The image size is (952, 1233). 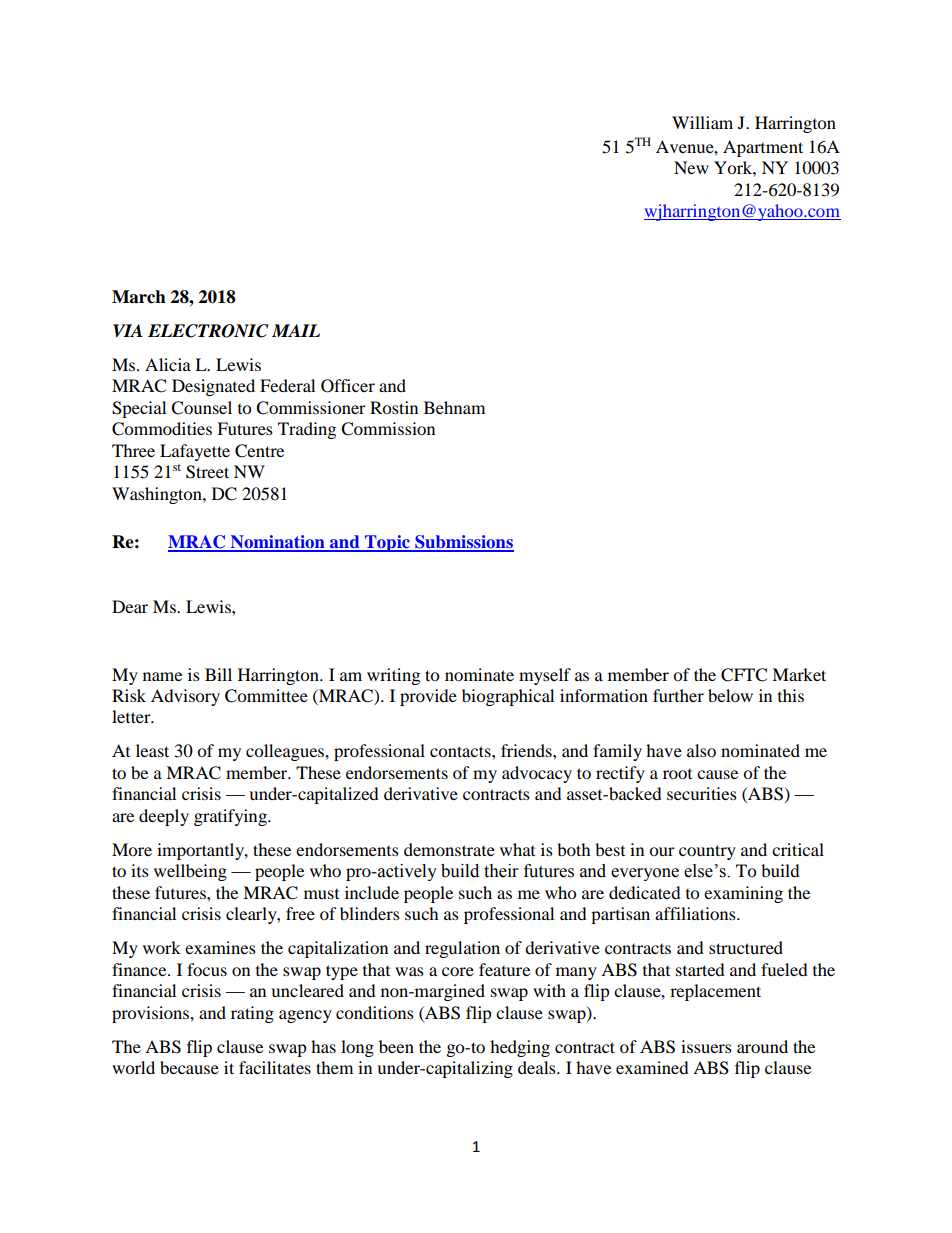 What do you see at coordinates (520, 1048) in the screenshot?
I see `hedging` at bounding box center [520, 1048].
